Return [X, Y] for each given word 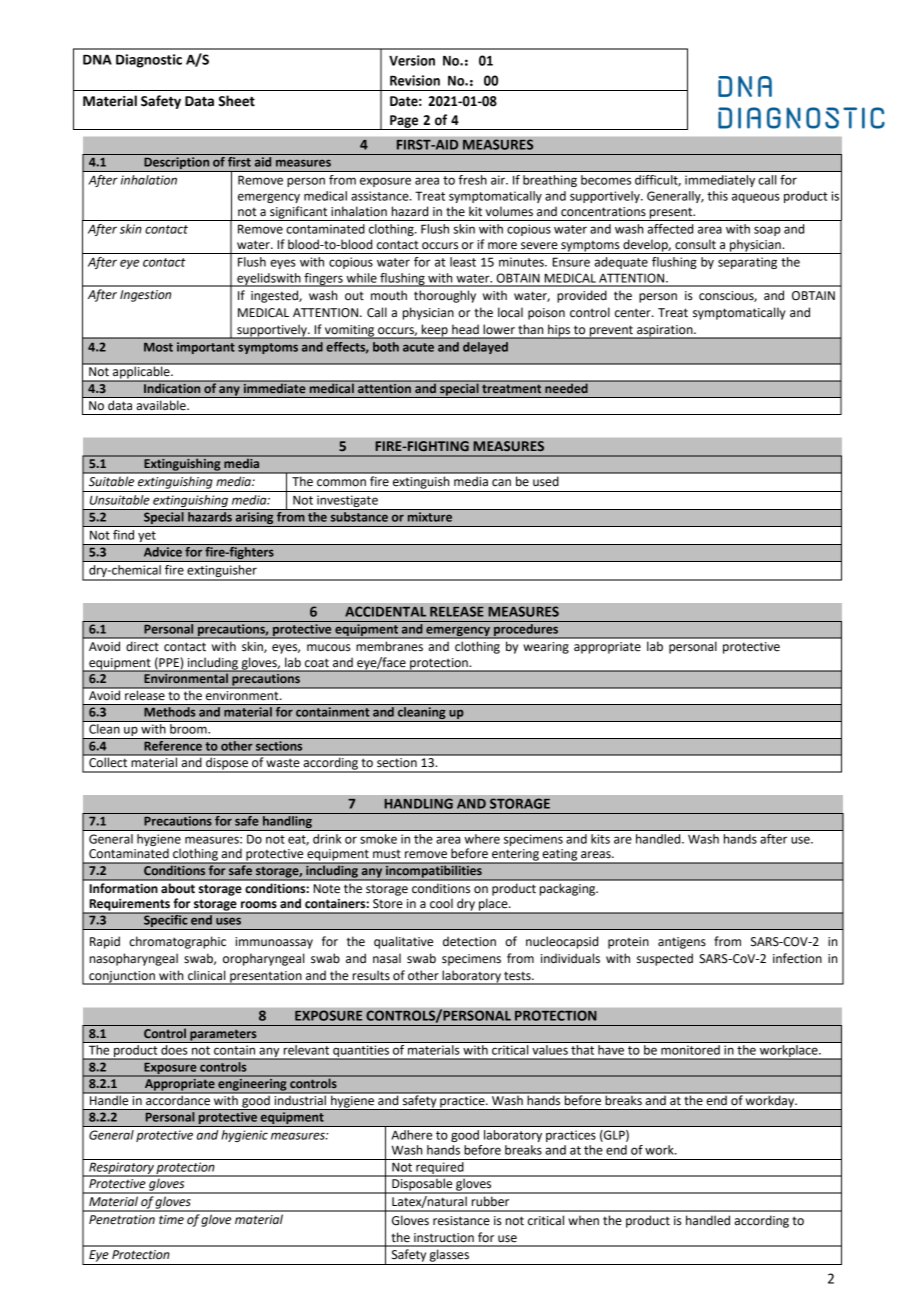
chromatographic [177, 942]
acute [418, 347]
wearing [546, 648]
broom [188, 727]
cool [441, 903]
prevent [611, 332]
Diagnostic [149, 61]
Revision [415, 80]
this [717, 196]
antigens [682, 943]
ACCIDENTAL [385, 611]
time [171, 1220]
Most [158, 347]
